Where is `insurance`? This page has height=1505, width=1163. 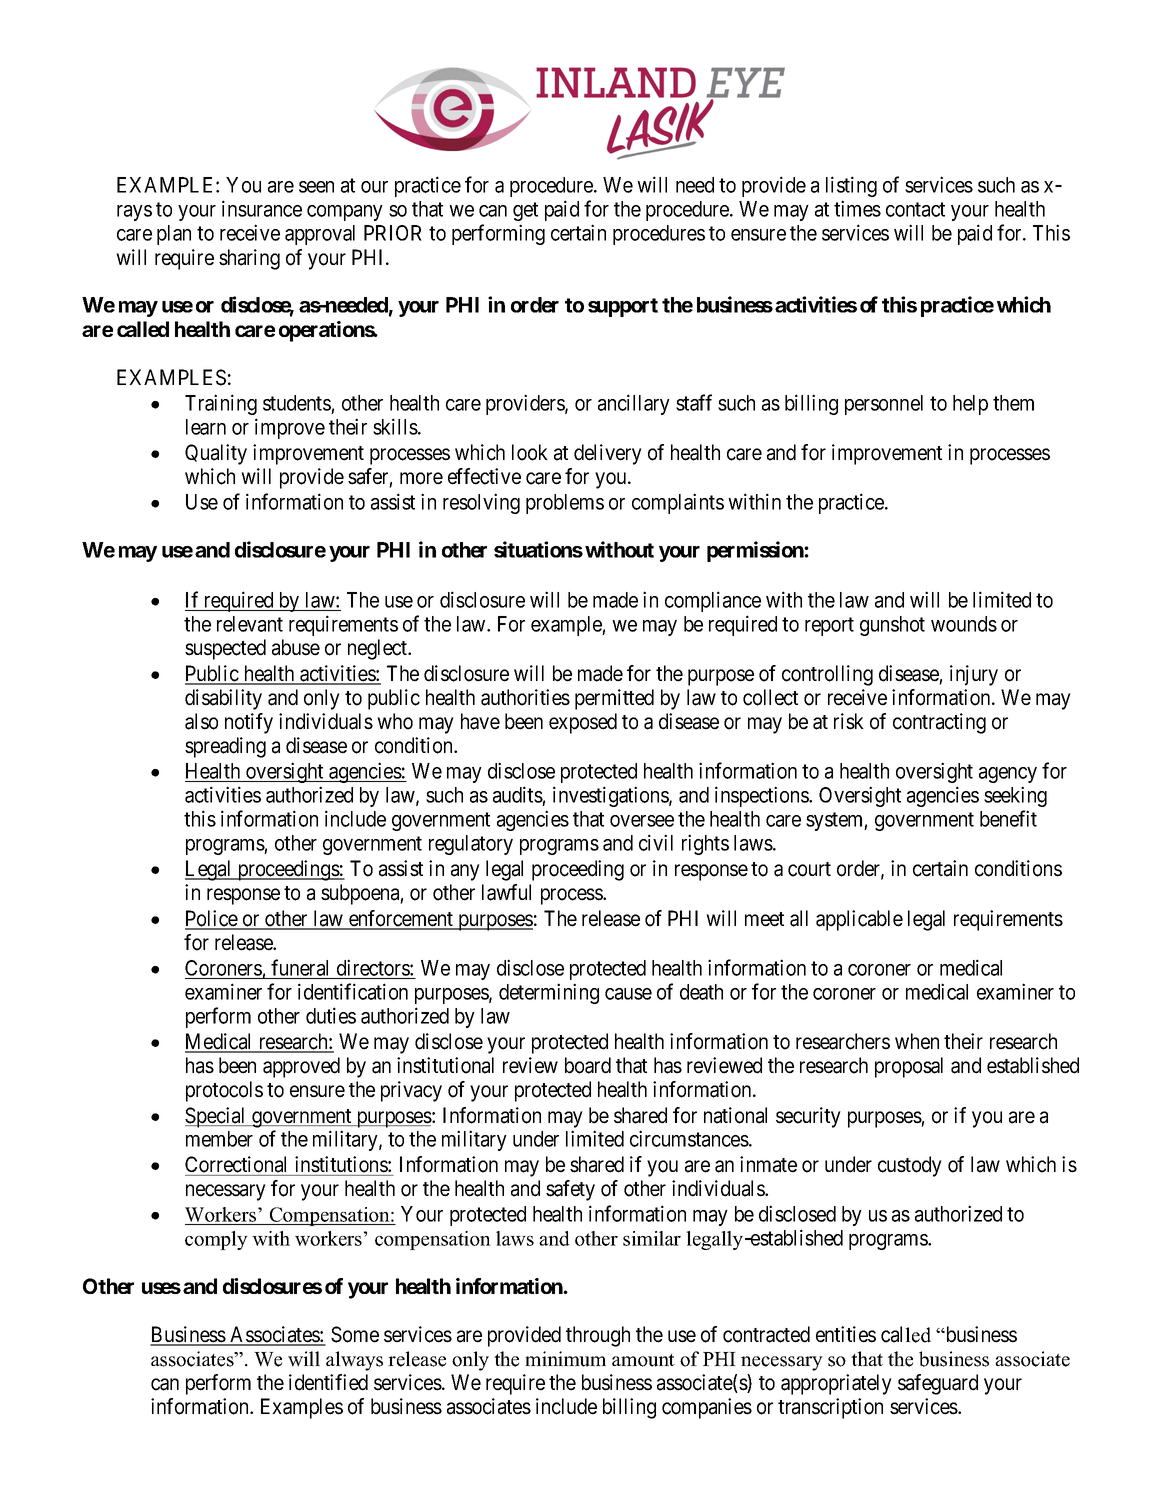
insurance is located at coordinates (262, 208).
